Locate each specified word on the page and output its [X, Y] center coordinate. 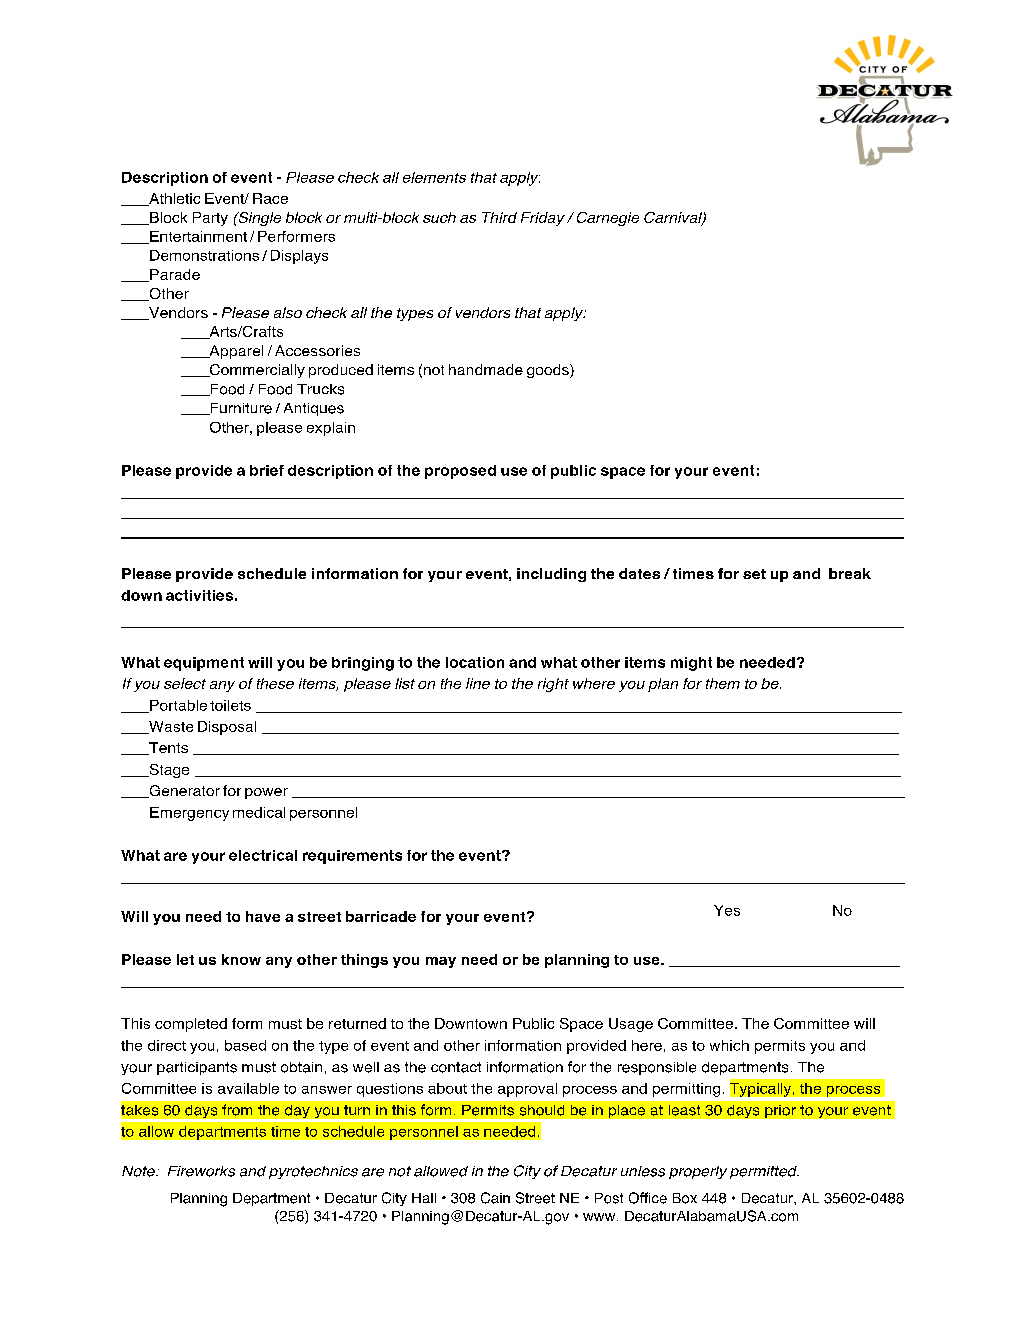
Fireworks [201, 1171]
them [723, 683]
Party [210, 219]
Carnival [674, 218]
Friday [543, 219]
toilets [230, 705]
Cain [495, 1198]
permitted [764, 1172]
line [478, 683]
